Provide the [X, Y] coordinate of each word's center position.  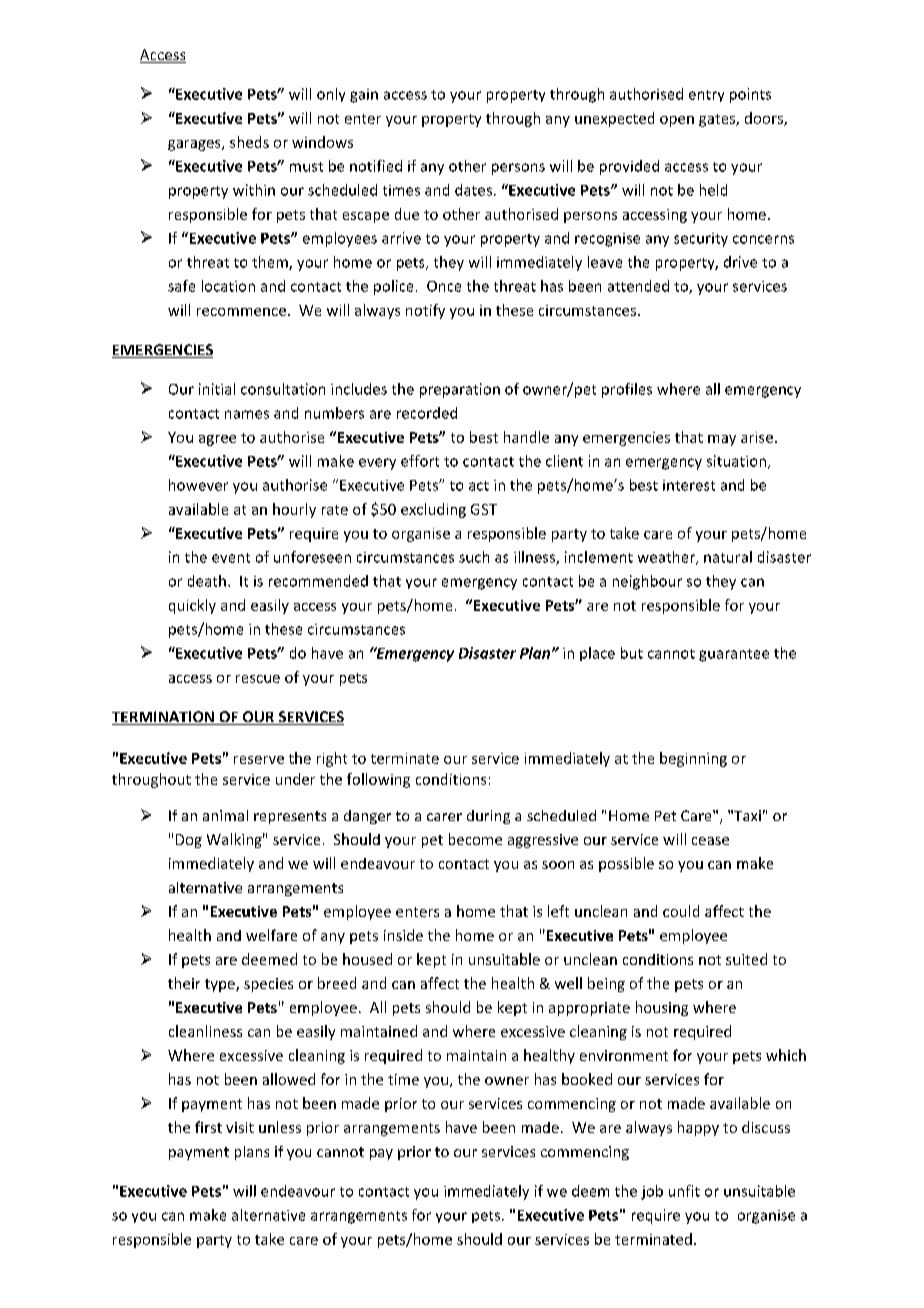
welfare [271, 935]
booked [587, 1079]
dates [473, 190]
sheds [249, 142]
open [677, 121]
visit [240, 1127]
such [474, 557]
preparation [460, 390]
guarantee [734, 655]
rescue [258, 679]
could [681, 911]
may [722, 440]
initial [217, 389]
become [475, 839]
